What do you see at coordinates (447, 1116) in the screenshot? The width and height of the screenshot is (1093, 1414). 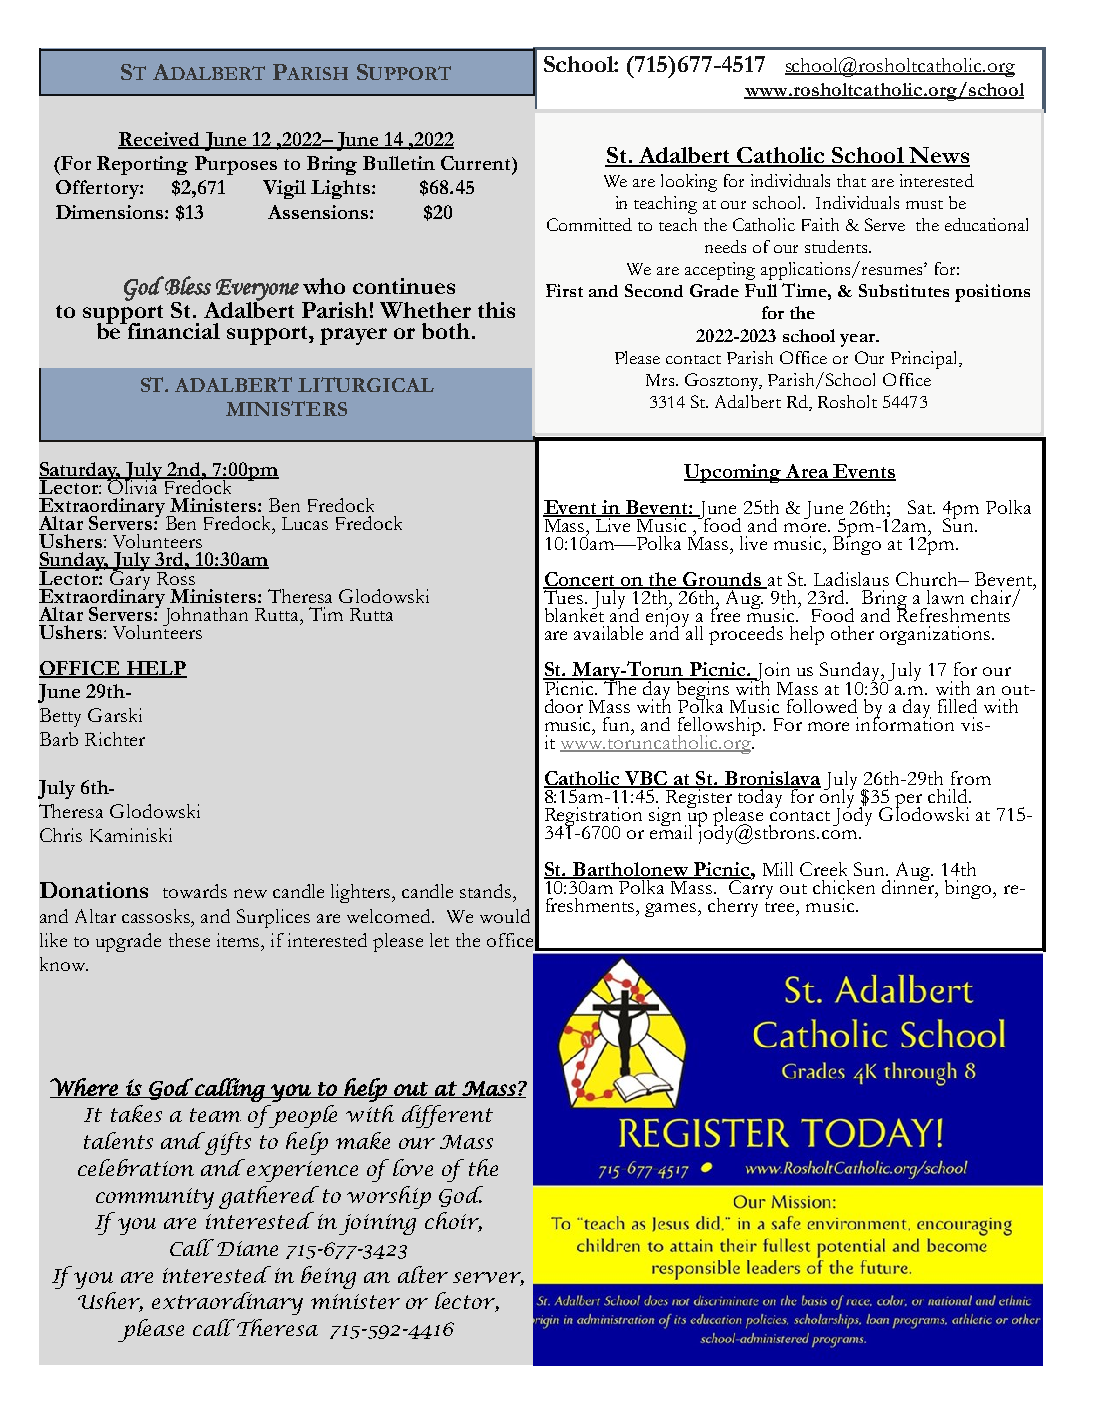 I see `different` at bounding box center [447, 1116].
